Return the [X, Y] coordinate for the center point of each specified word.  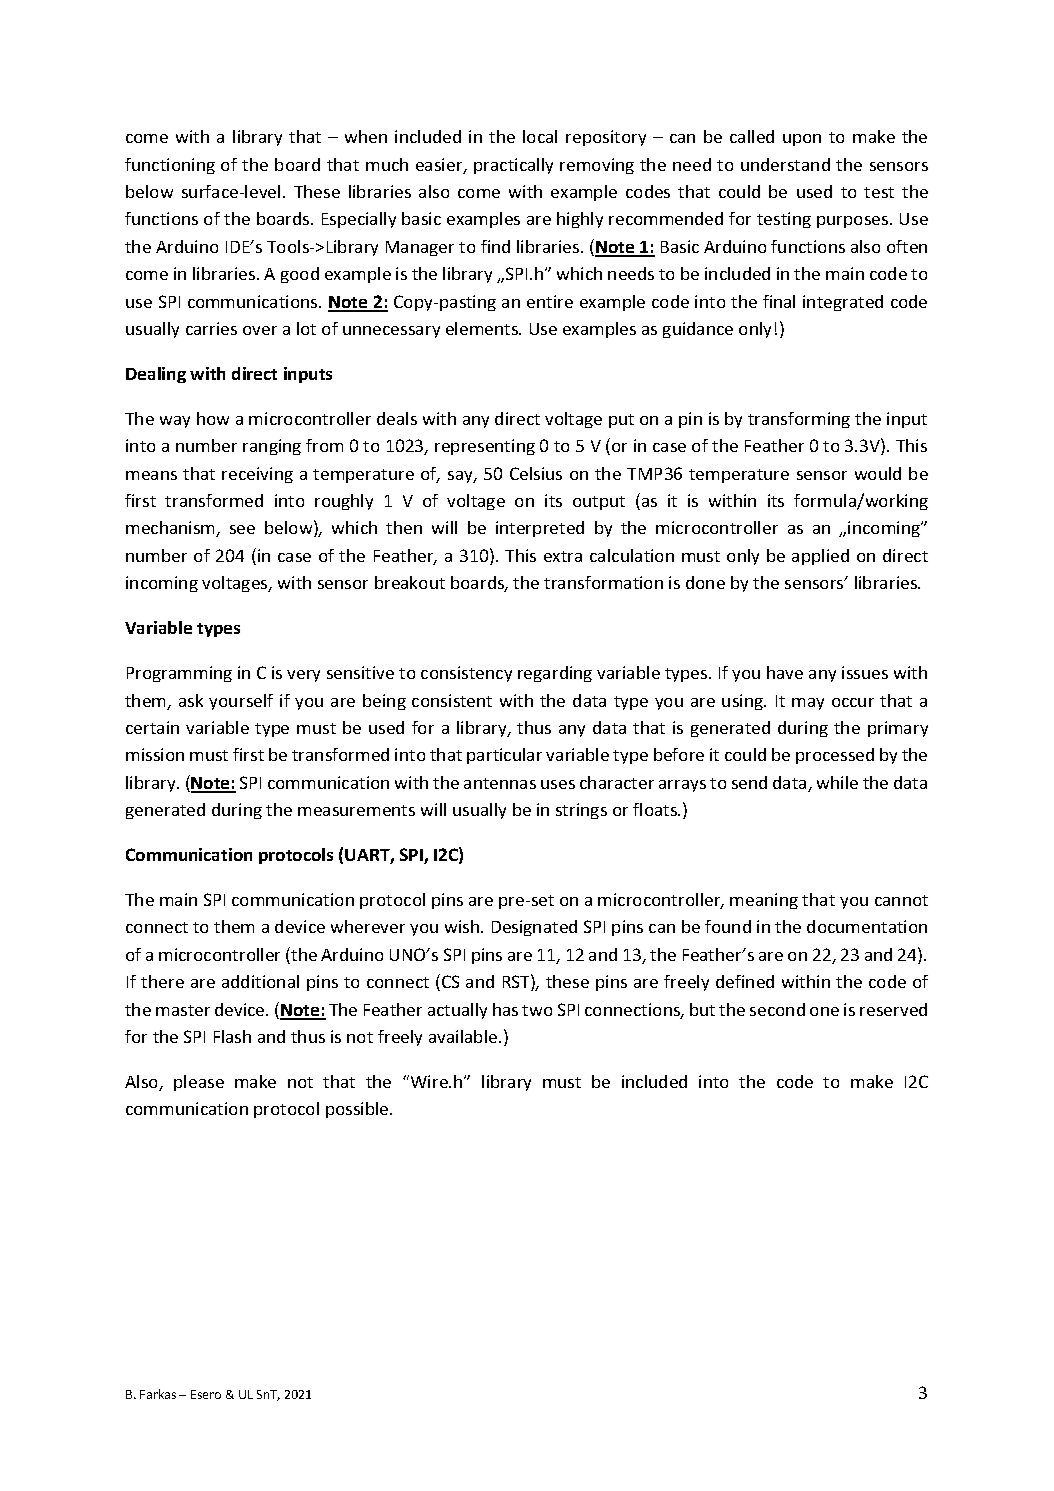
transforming [799, 420]
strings [581, 811]
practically [513, 166]
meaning [764, 901]
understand [785, 164]
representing [485, 447]
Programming [179, 674]
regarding [555, 674]
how [213, 418]
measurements [356, 810]
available [464, 1036]
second [777, 1009]
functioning [170, 166]
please [199, 1083]
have [785, 672]
